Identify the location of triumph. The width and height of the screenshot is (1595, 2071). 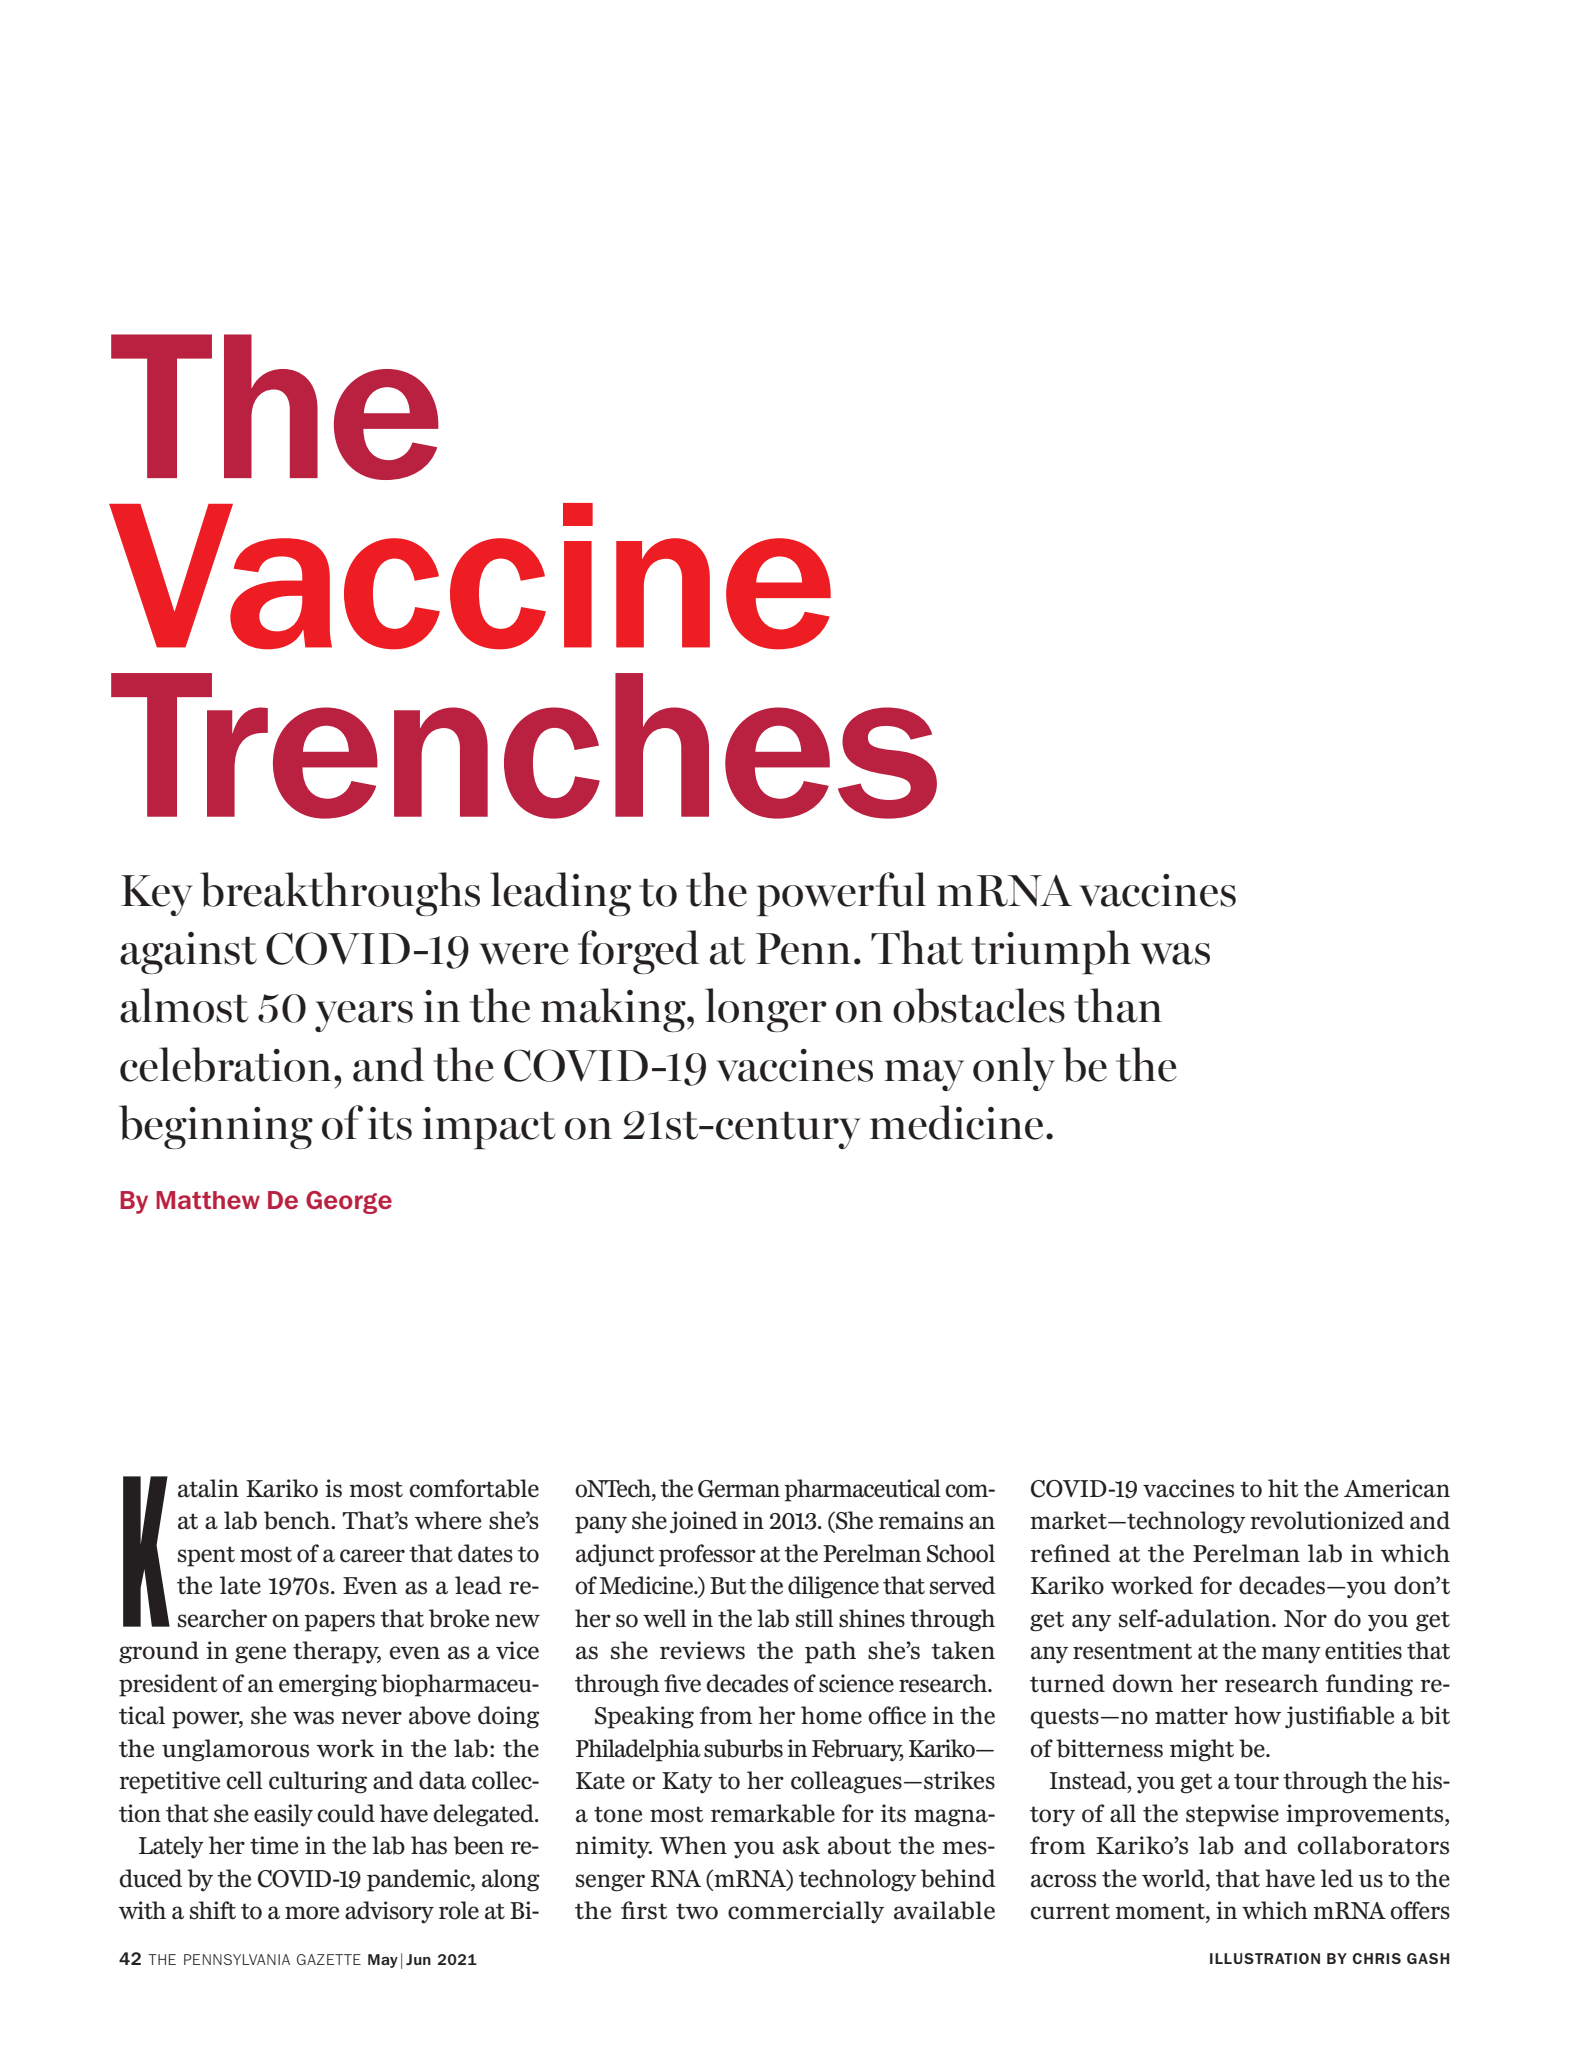
(1051, 952).
